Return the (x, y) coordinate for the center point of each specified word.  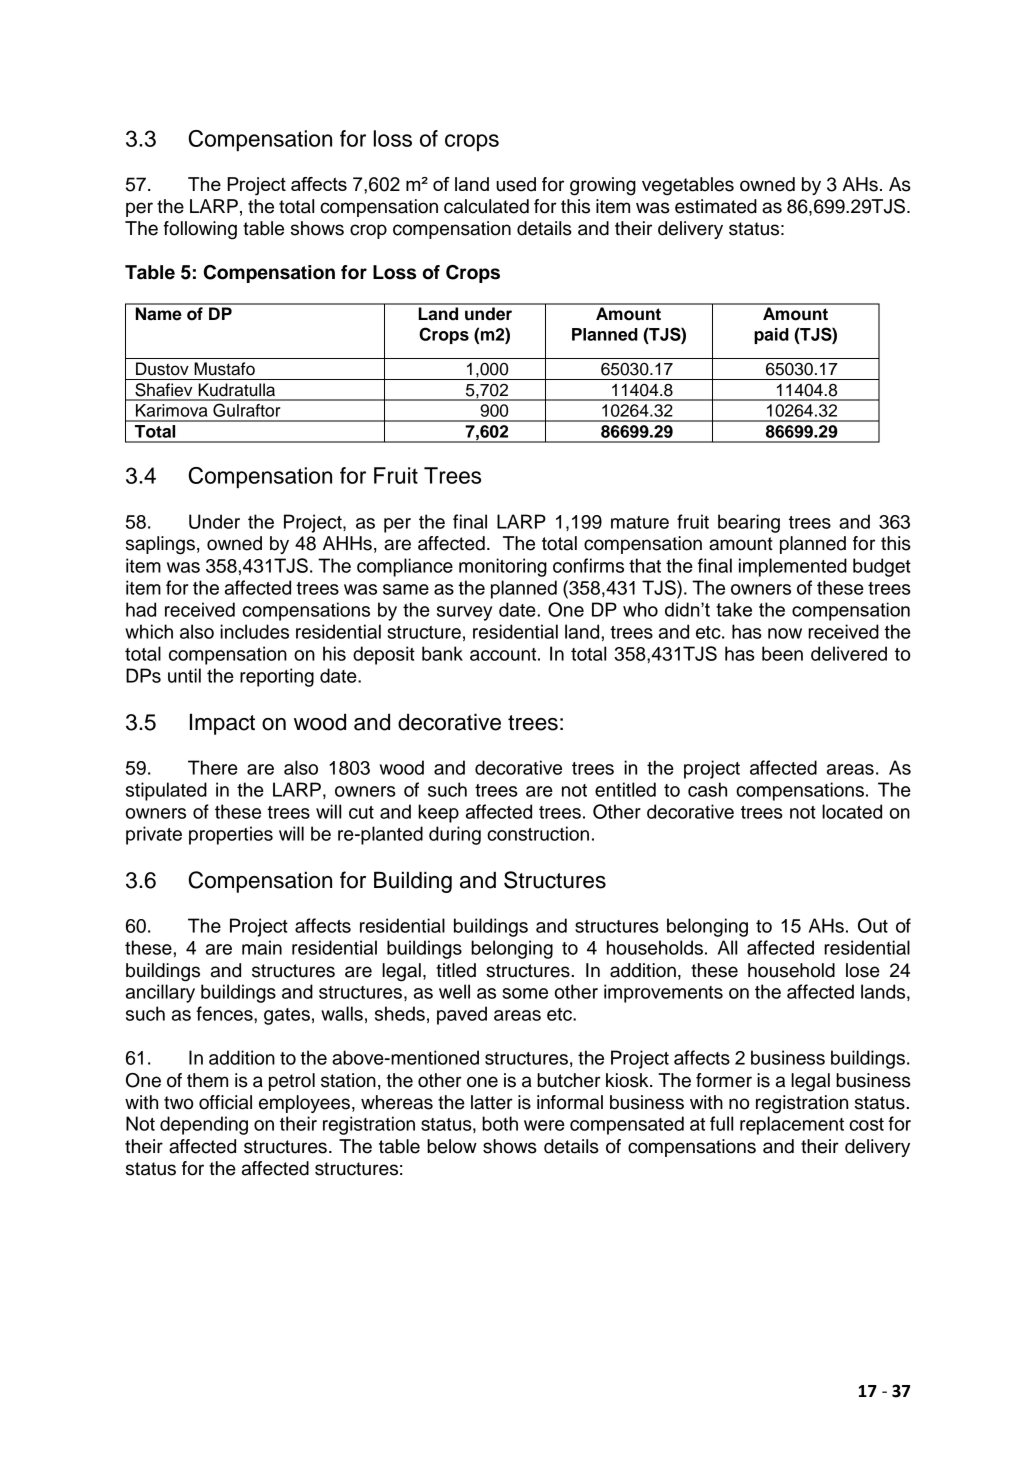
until (184, 675)
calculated (486, 206)
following (200, 230)
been (782, 653)
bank (442, 653)
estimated (716, 206)
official (225, 1102)
